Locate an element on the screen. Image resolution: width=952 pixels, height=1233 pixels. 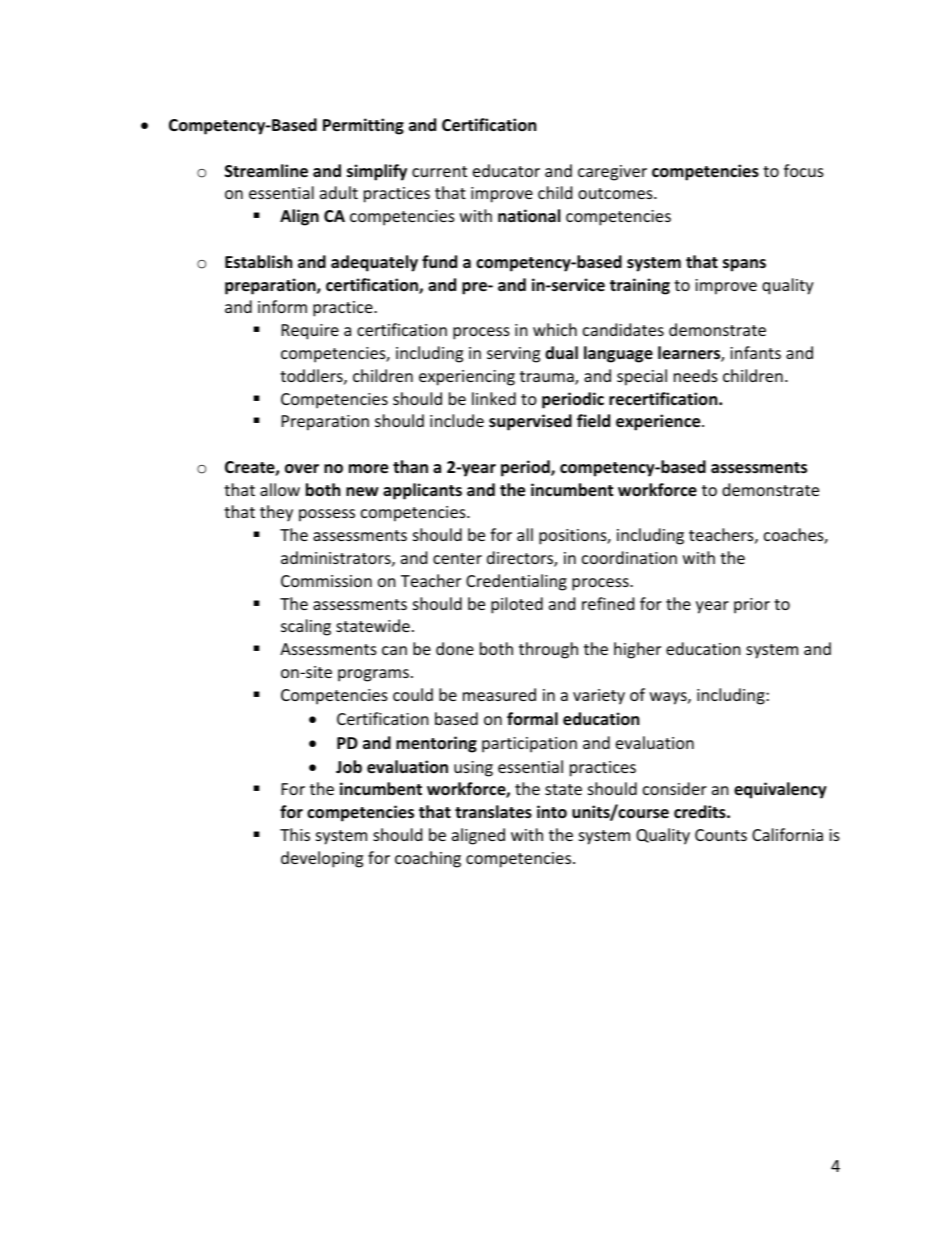
piloted is located at coordinates (517, 605).
